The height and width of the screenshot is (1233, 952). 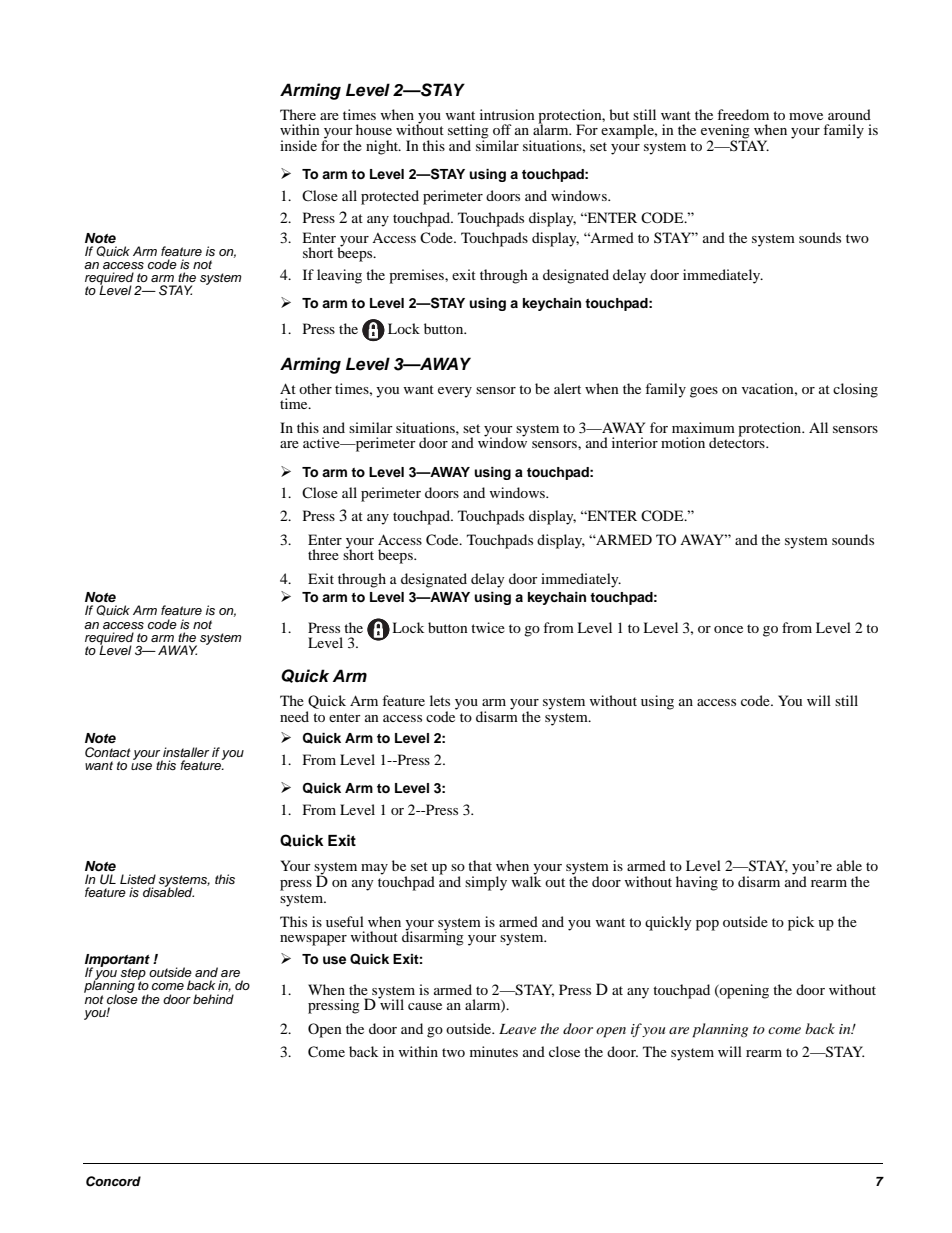 I want to click on Concord, so click(x=113, y=1181).
